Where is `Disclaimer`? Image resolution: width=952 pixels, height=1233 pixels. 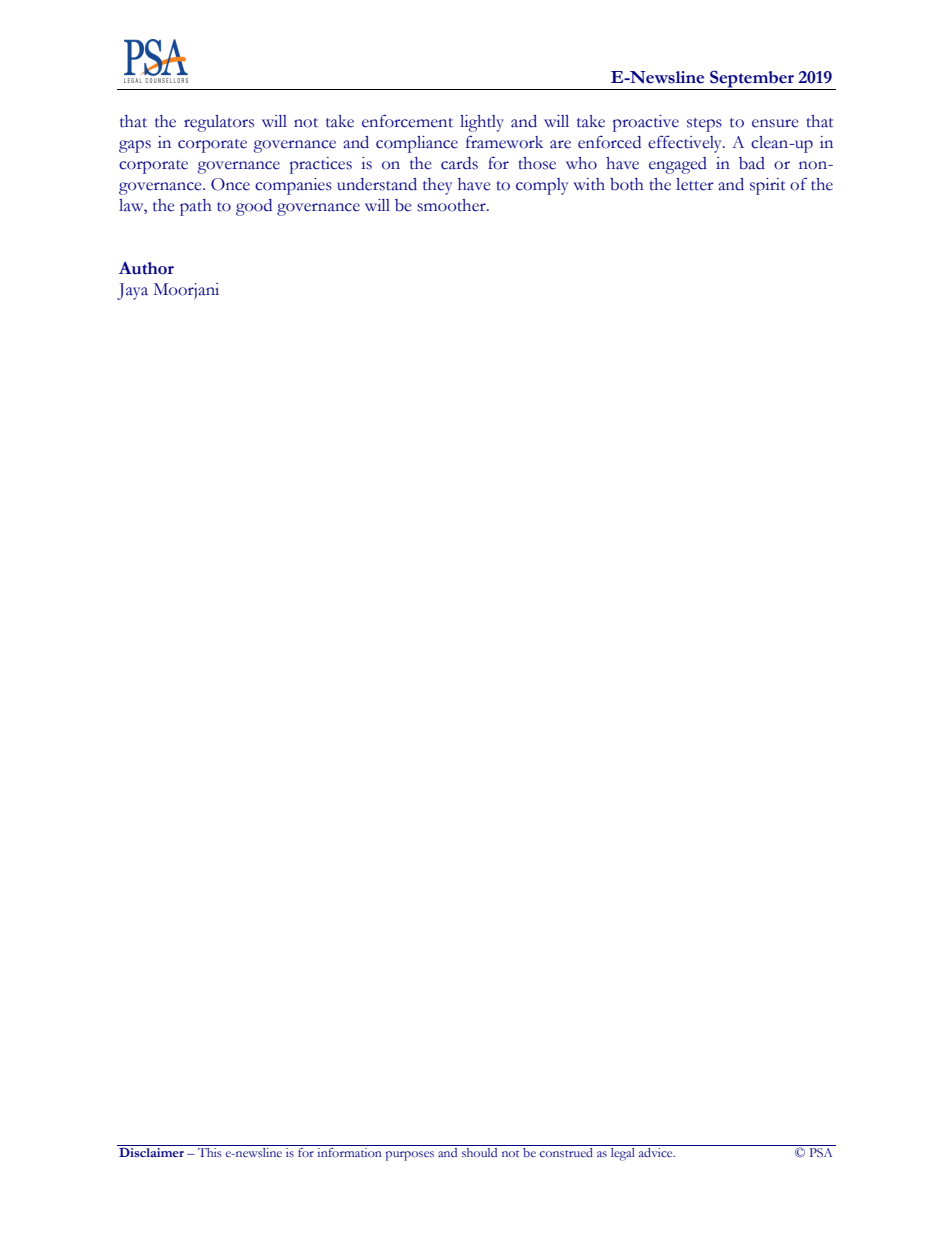
Disclaimer is located at coordinates (151, 1152).
